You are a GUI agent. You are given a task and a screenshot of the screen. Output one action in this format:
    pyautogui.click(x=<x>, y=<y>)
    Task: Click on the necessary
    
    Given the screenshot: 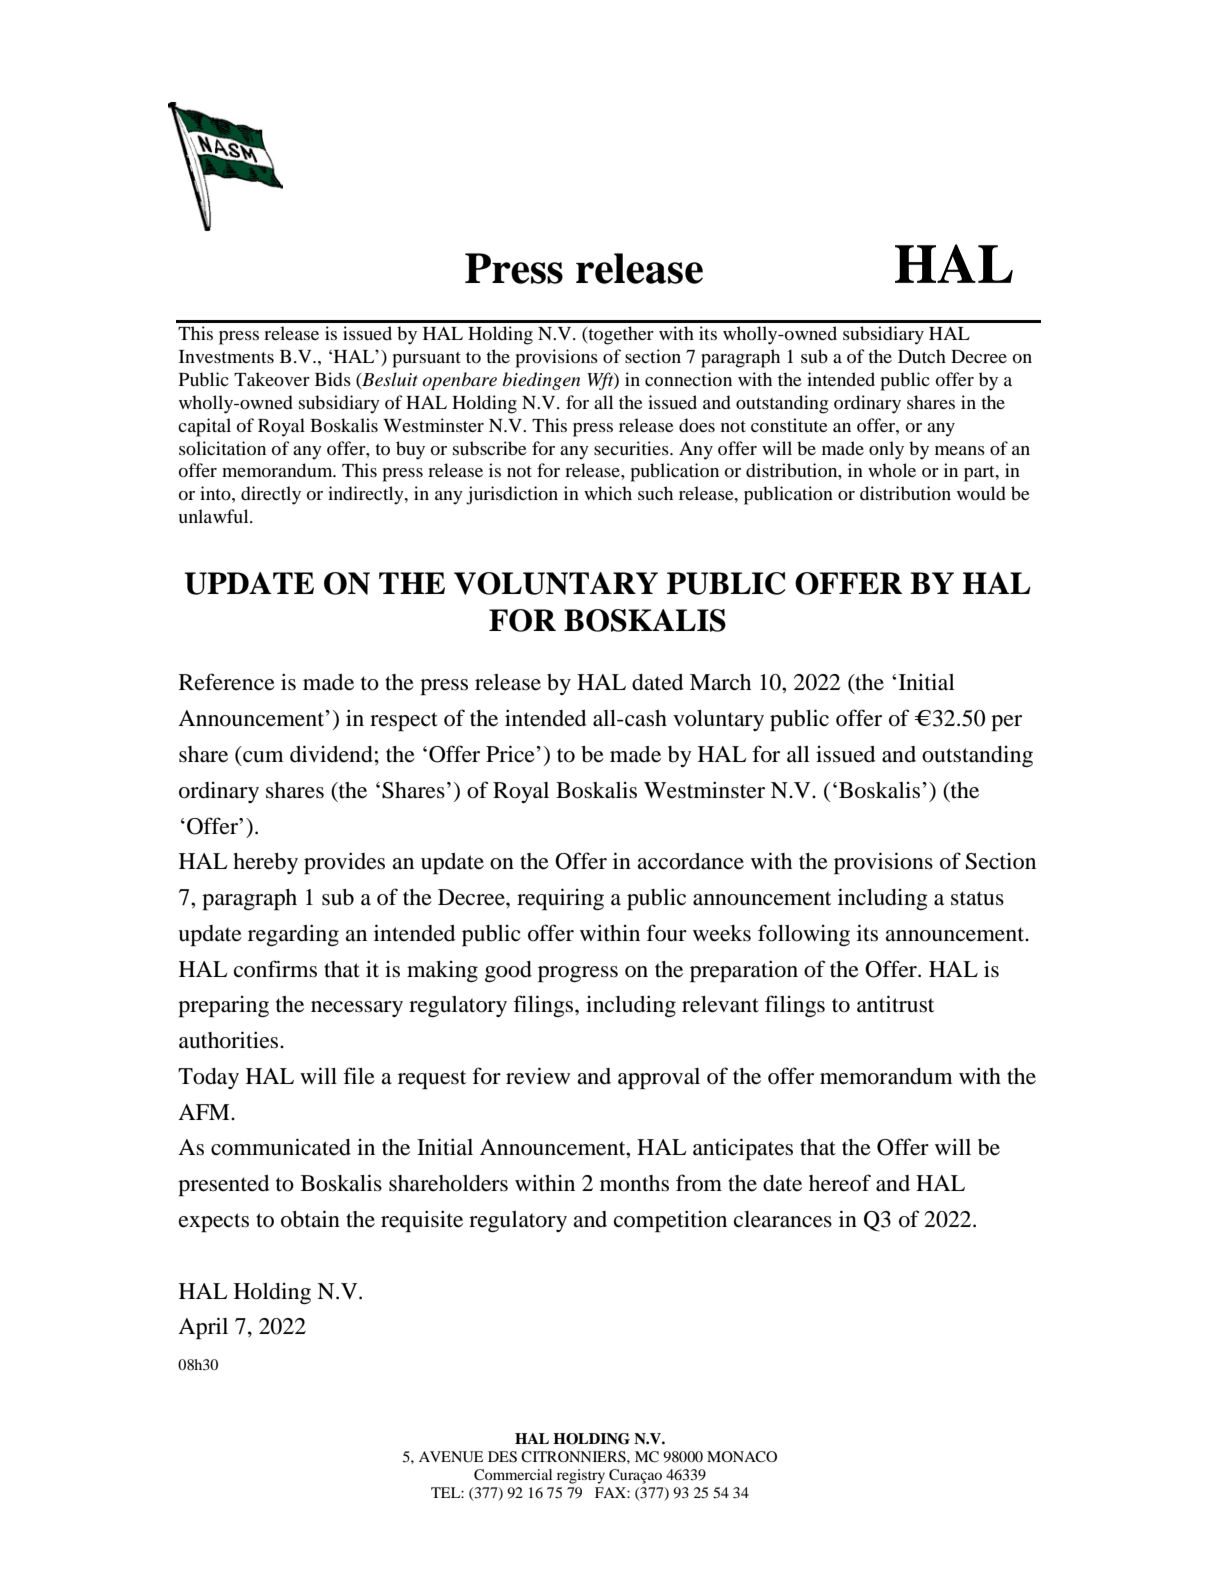 What is the action you would take?
    pyautogui.click(x=357, y=1009)
